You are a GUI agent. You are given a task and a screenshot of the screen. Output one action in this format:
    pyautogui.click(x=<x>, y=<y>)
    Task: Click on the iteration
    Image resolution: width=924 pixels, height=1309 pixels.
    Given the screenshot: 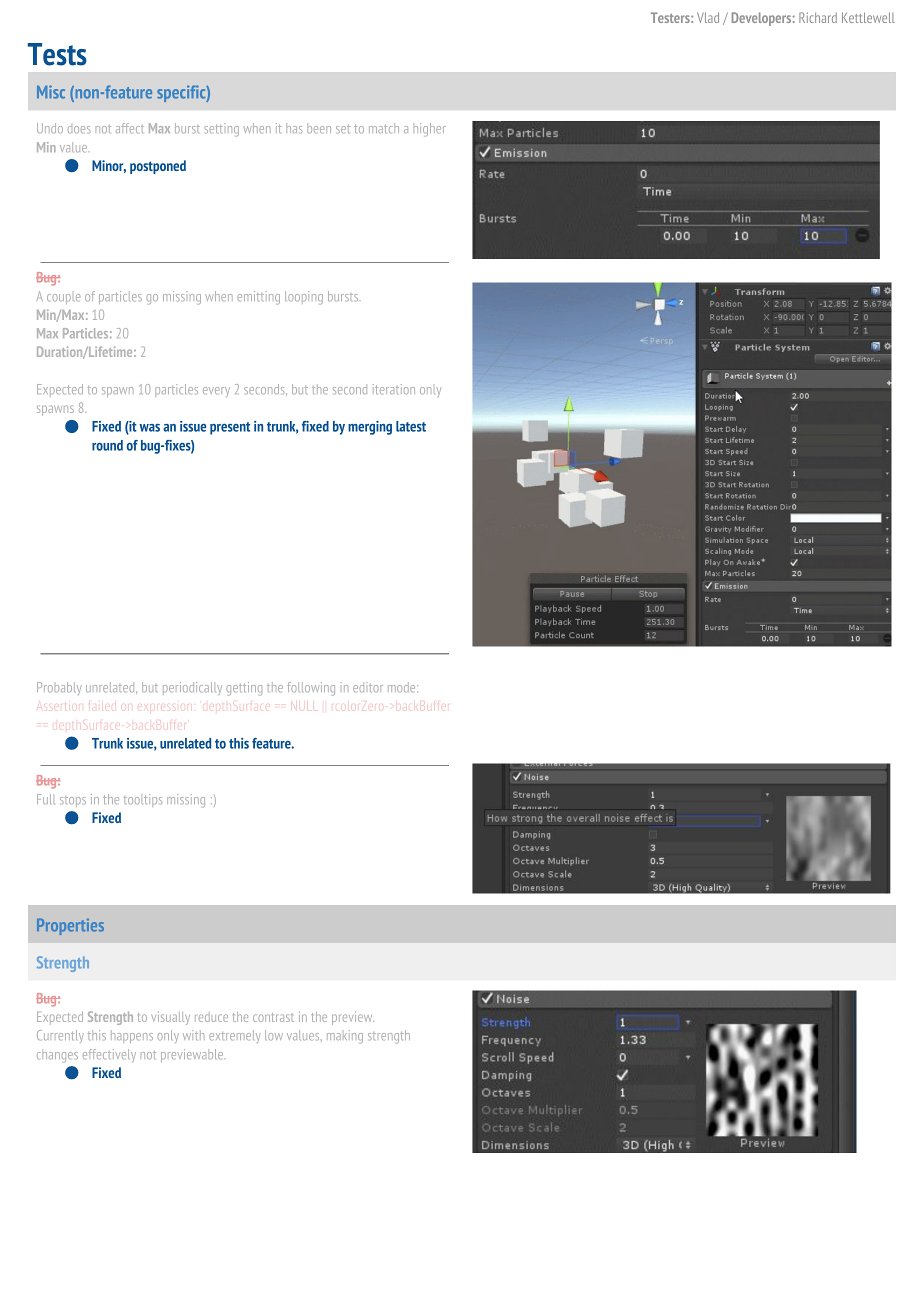 What is the action you would take?
    pyautogui.click(x=394, y=389)
